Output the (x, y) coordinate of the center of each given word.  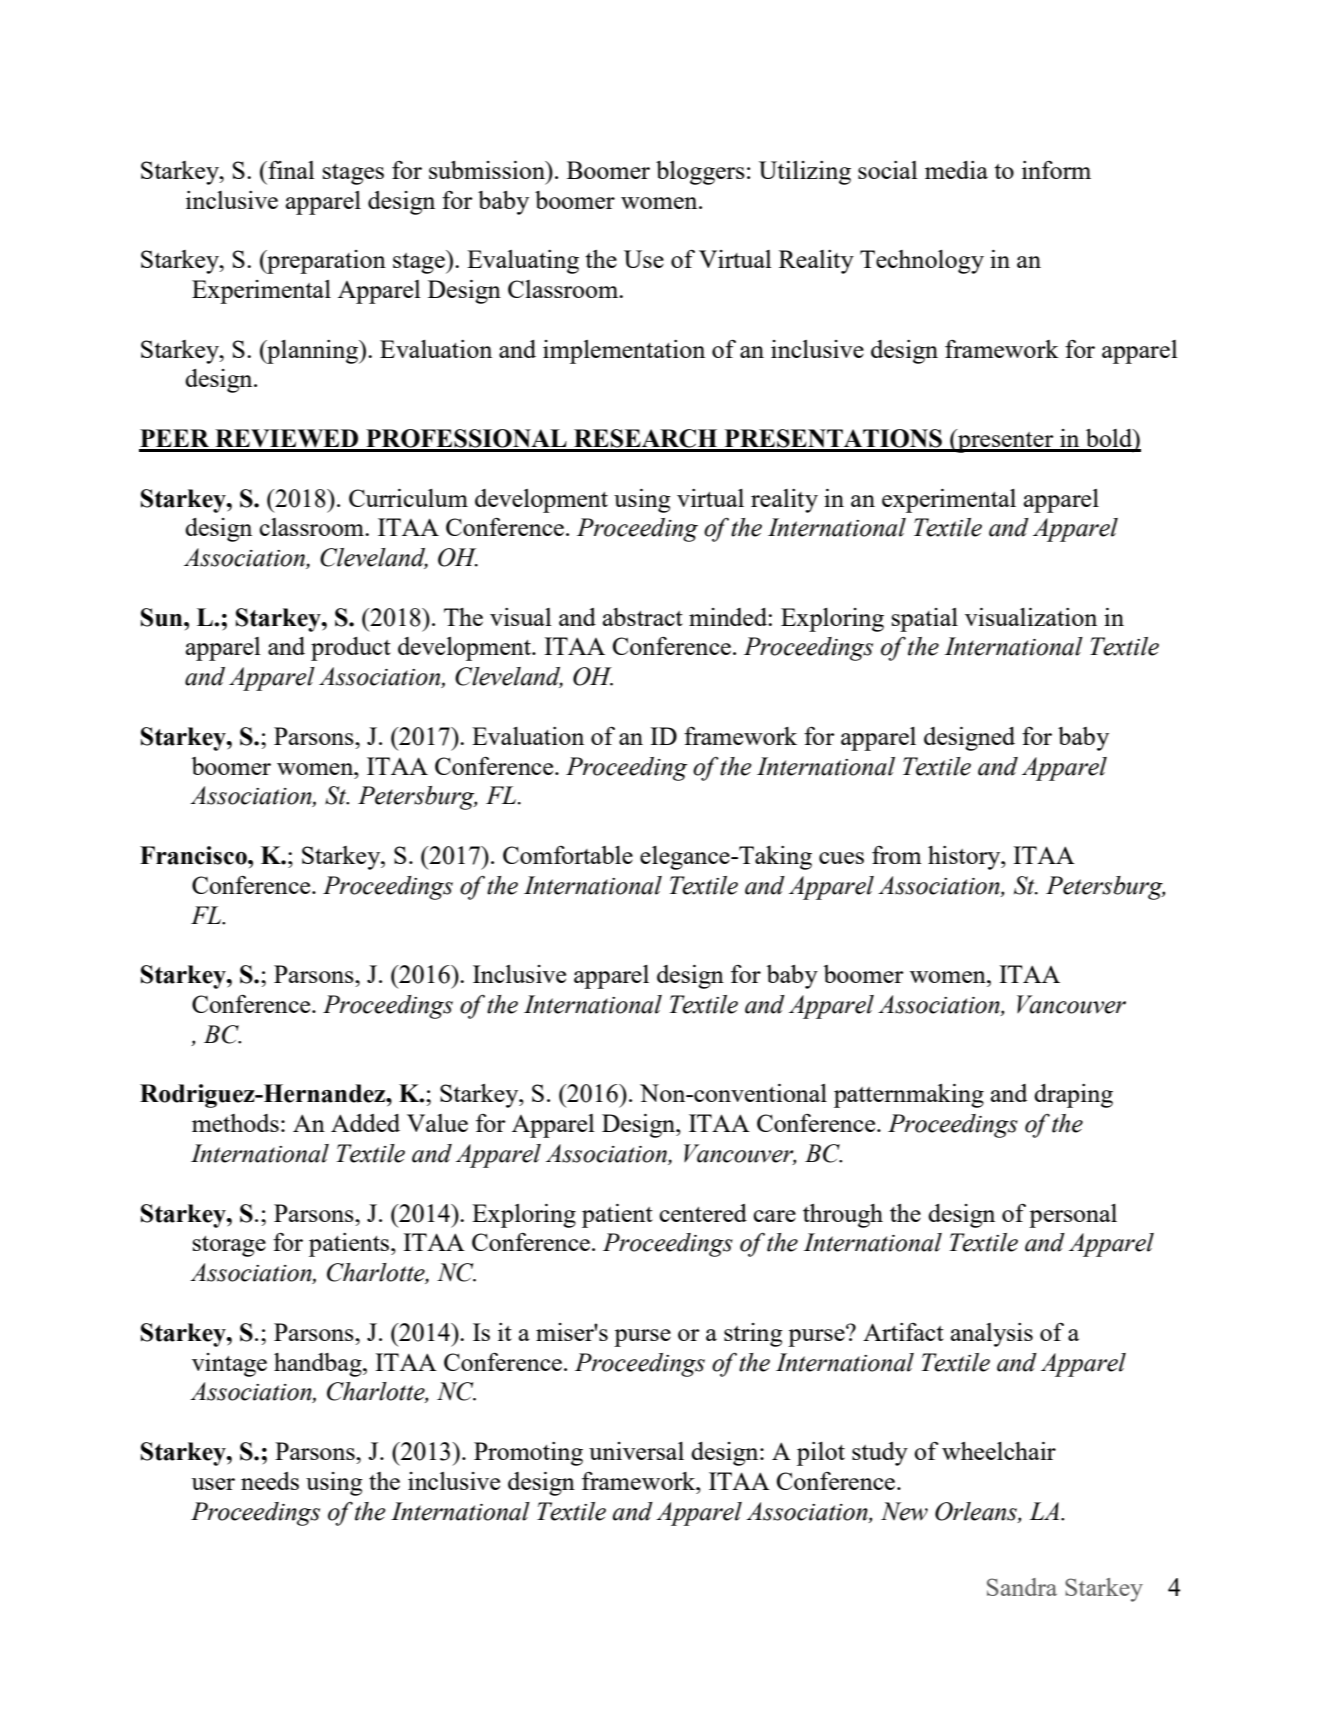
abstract (643, 617)
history (965, 858)
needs (270, 1481)
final (290, 170)
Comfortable (568, 855)
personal (1073, 1216)
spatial (925, 620)
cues (841, 858)
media (956, 170)
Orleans (977, 1511)
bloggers (700, 173)
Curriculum (408, 498)
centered (703, 1213)
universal (636, 1451)
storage (229, 1246)
